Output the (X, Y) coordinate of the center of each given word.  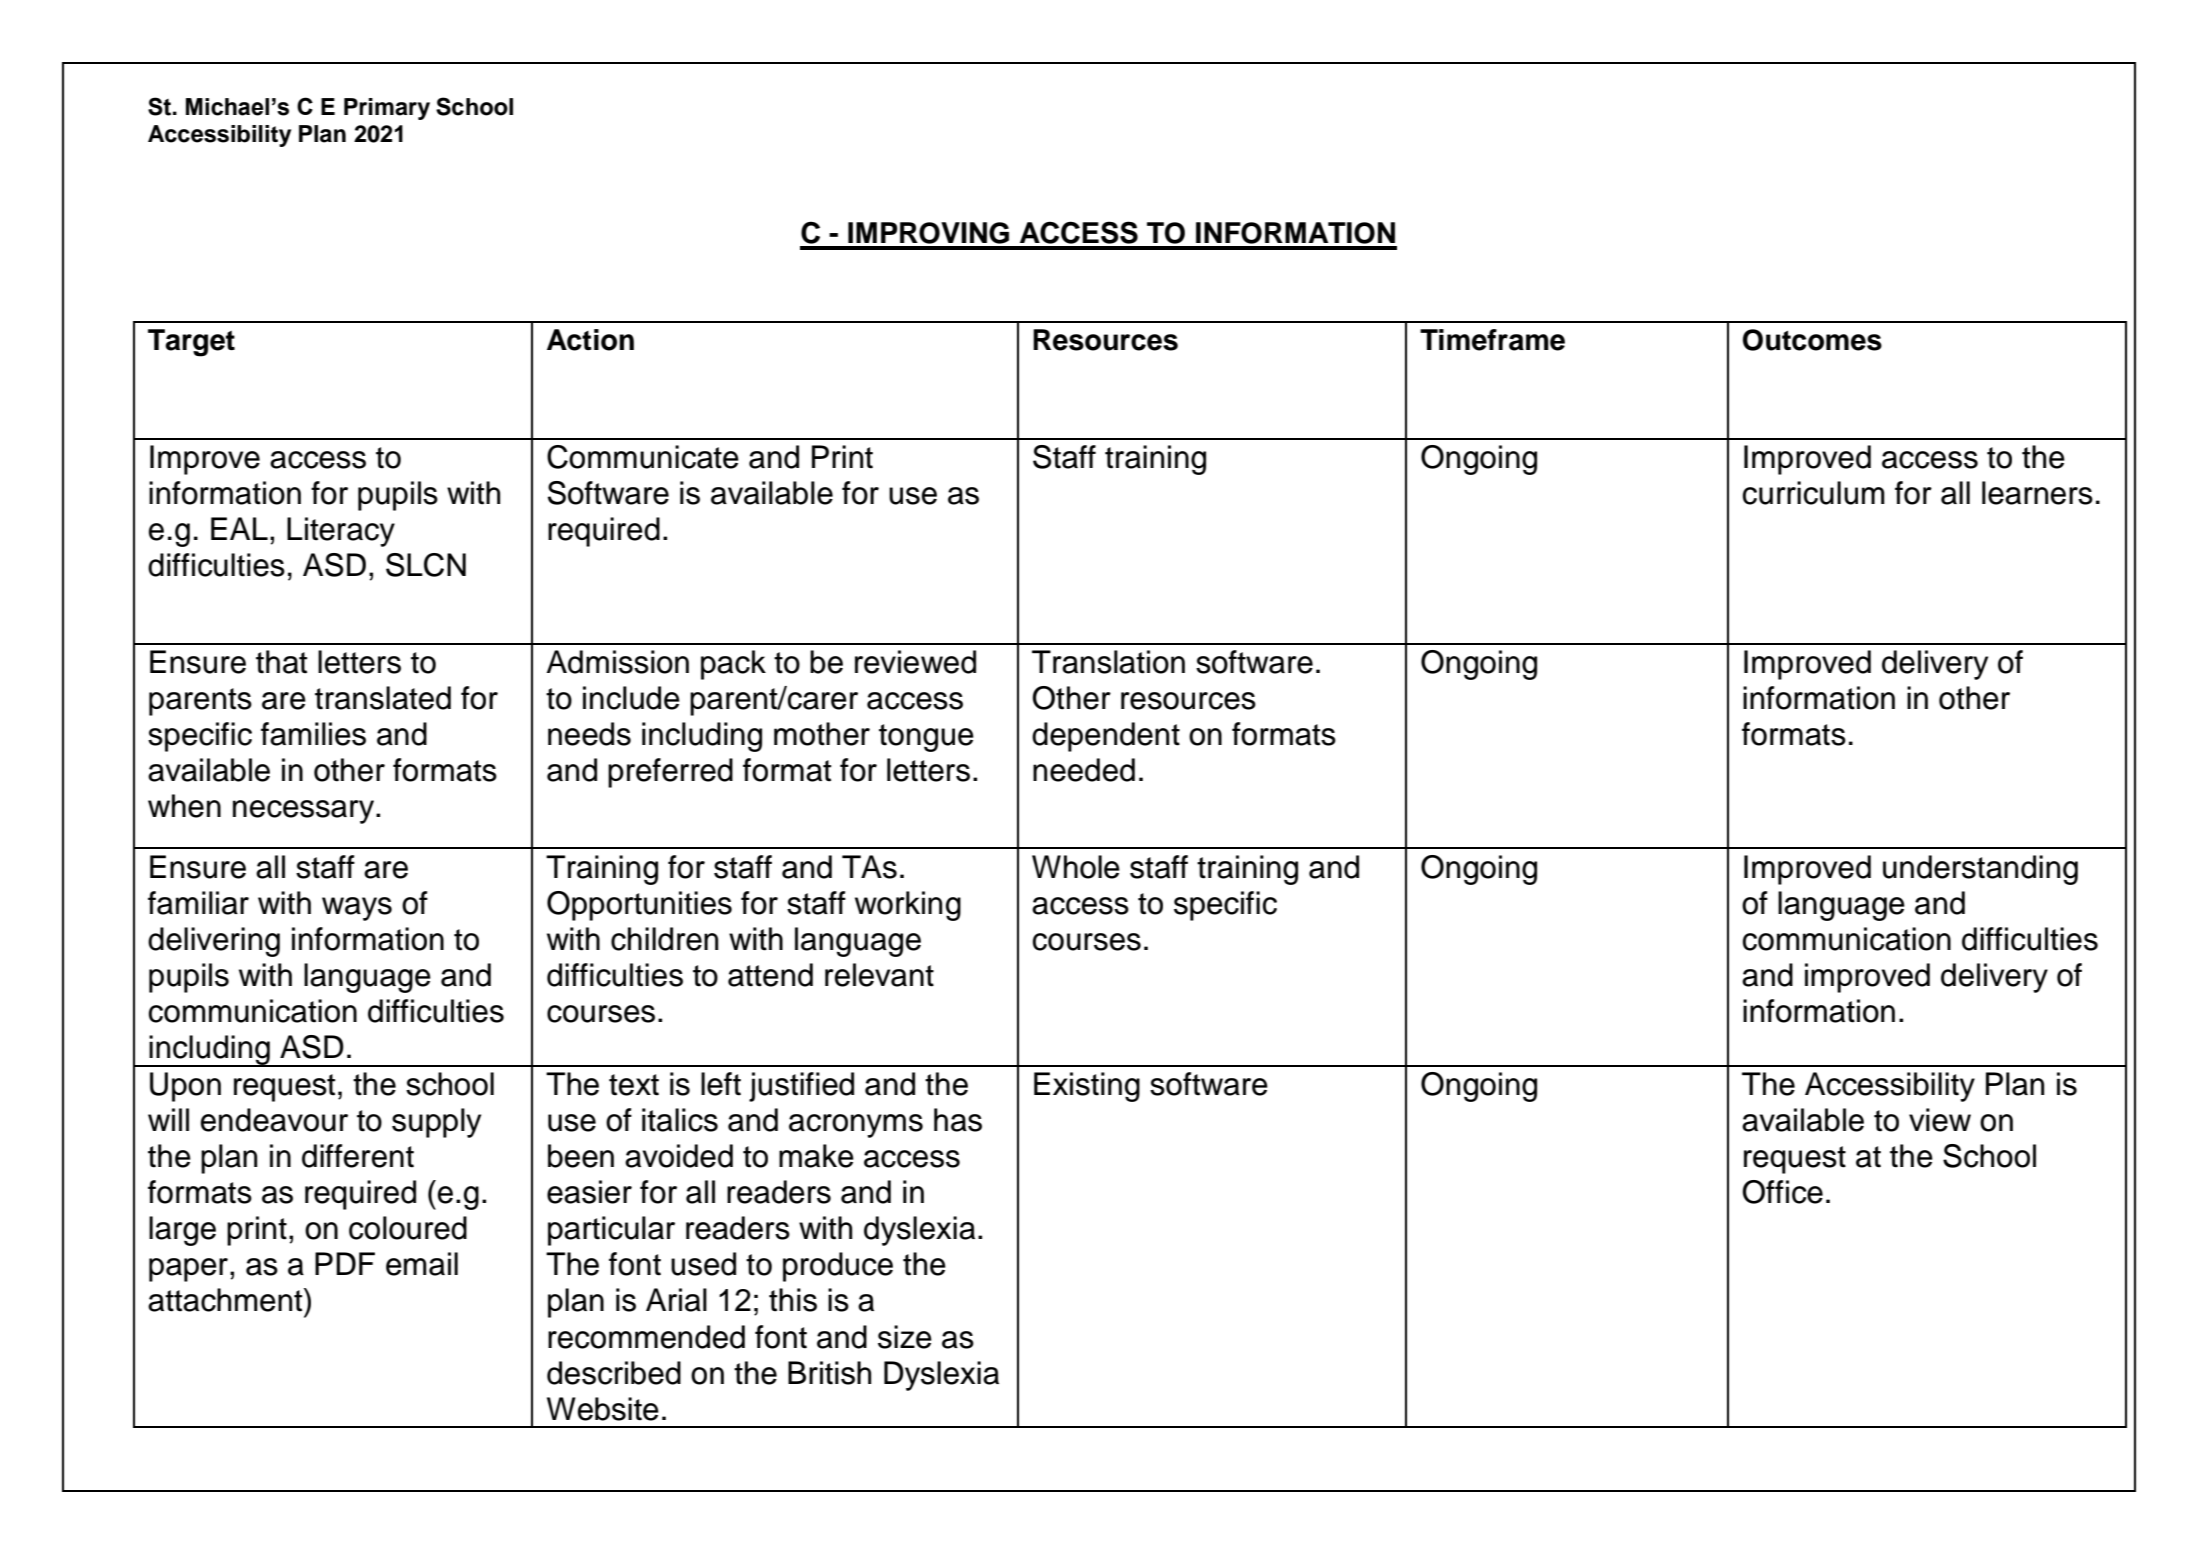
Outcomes (1812, 340)
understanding (1980, 870)
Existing (1087, 1087)
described (614, 1373)
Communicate (643, 457)
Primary (387, 109)
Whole (1076, 867)
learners (2037, 493)
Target (191, 343)
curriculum (1814, 493)
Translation (1108, 662)
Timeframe (1492, 340)
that (281, 662)
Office (1782, 1192)
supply (436, 1123)
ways (357, 909)
